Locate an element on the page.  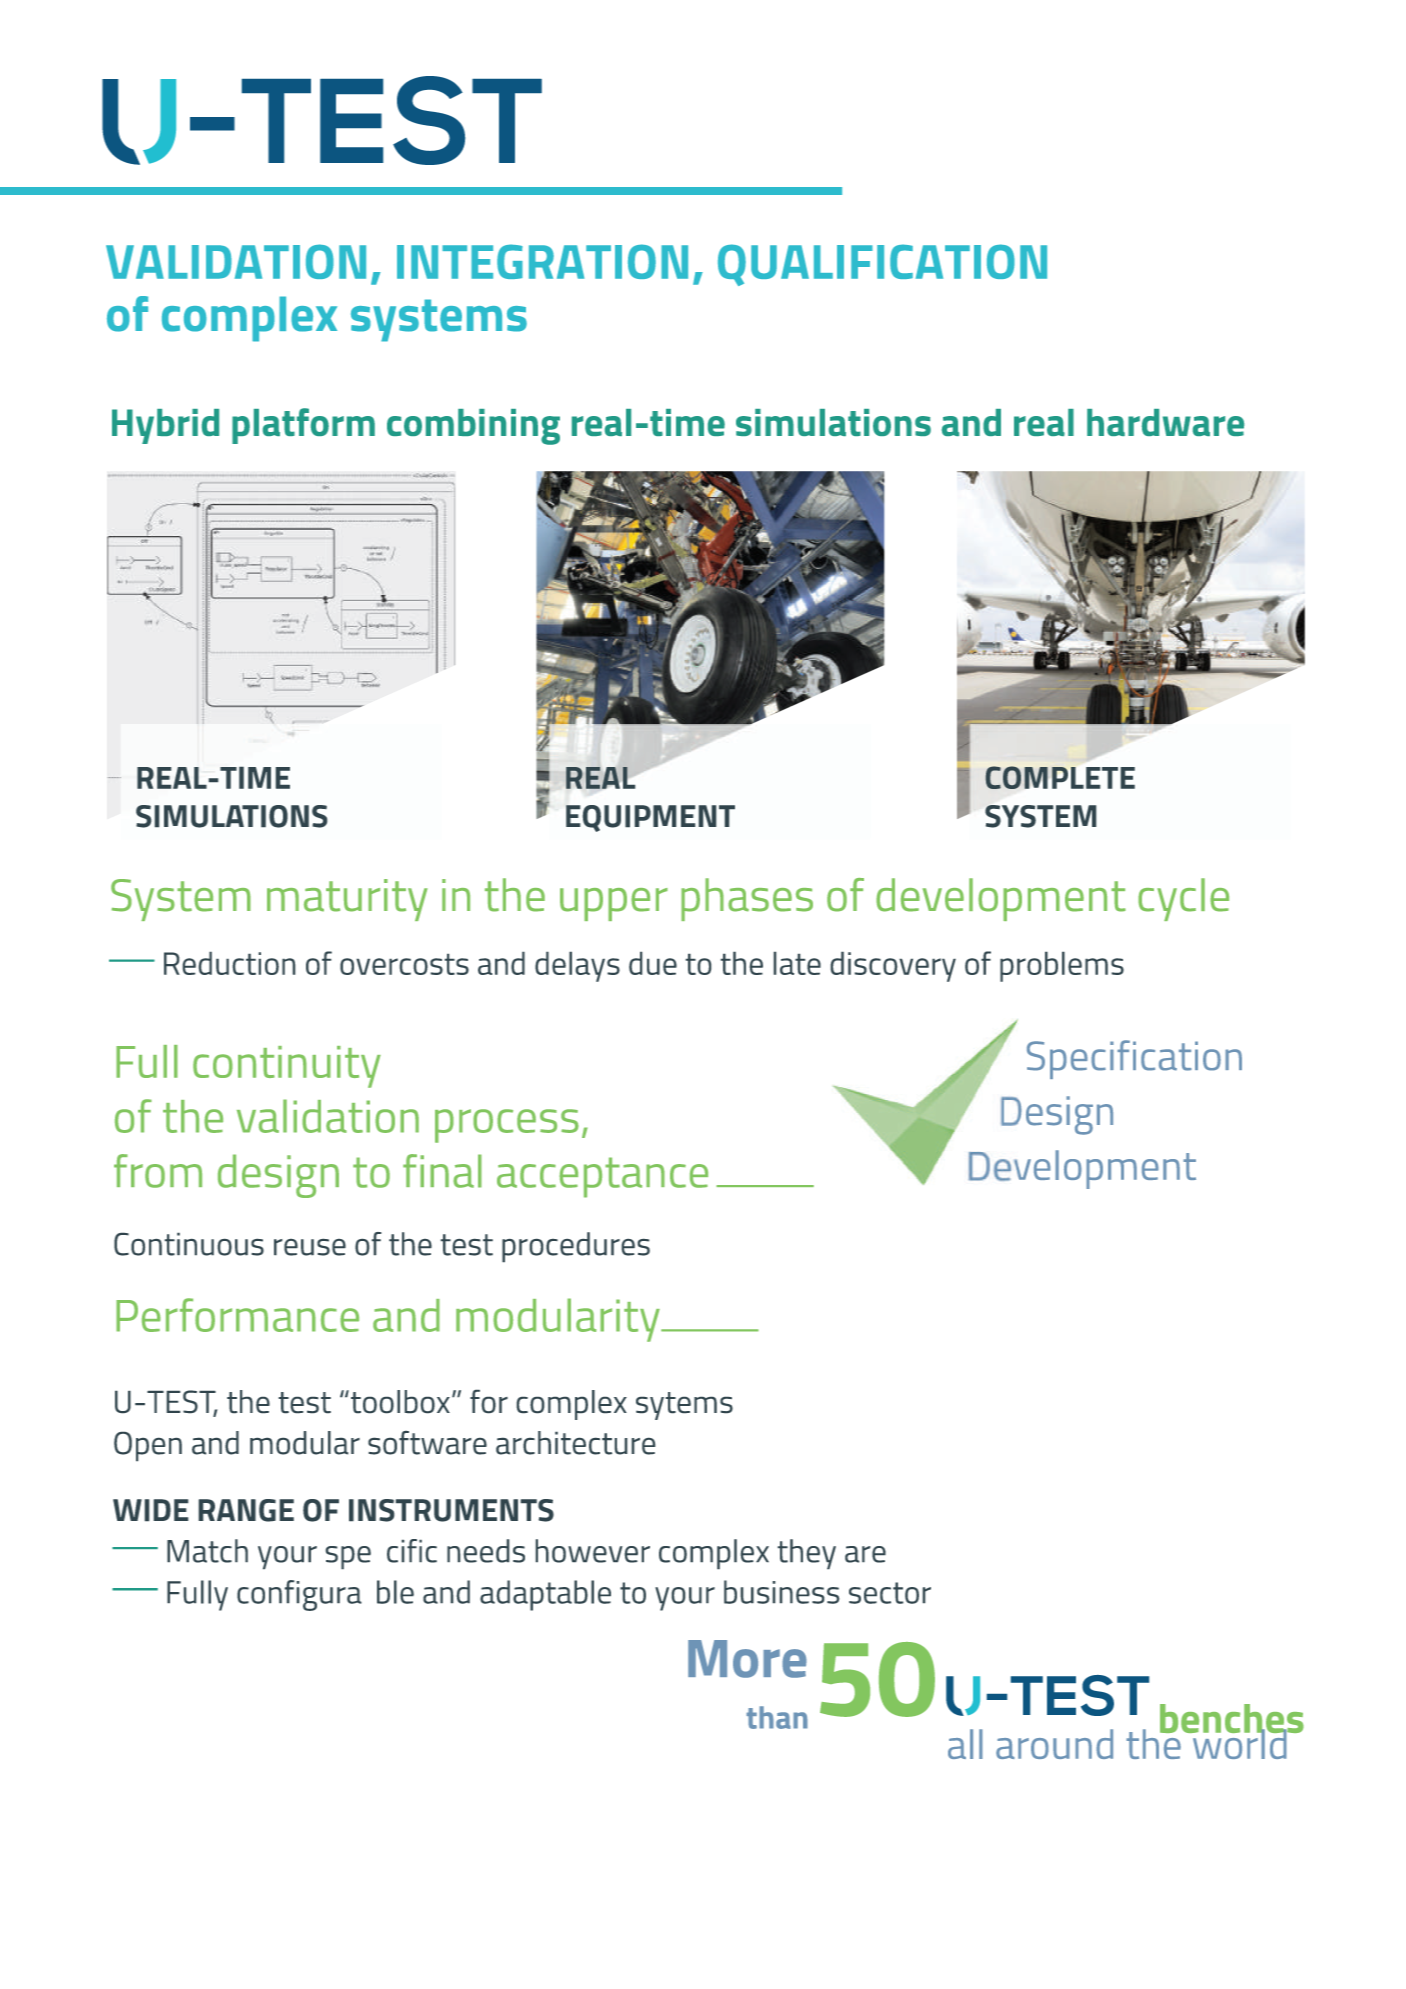
due is located at coordinates (653, 963).
